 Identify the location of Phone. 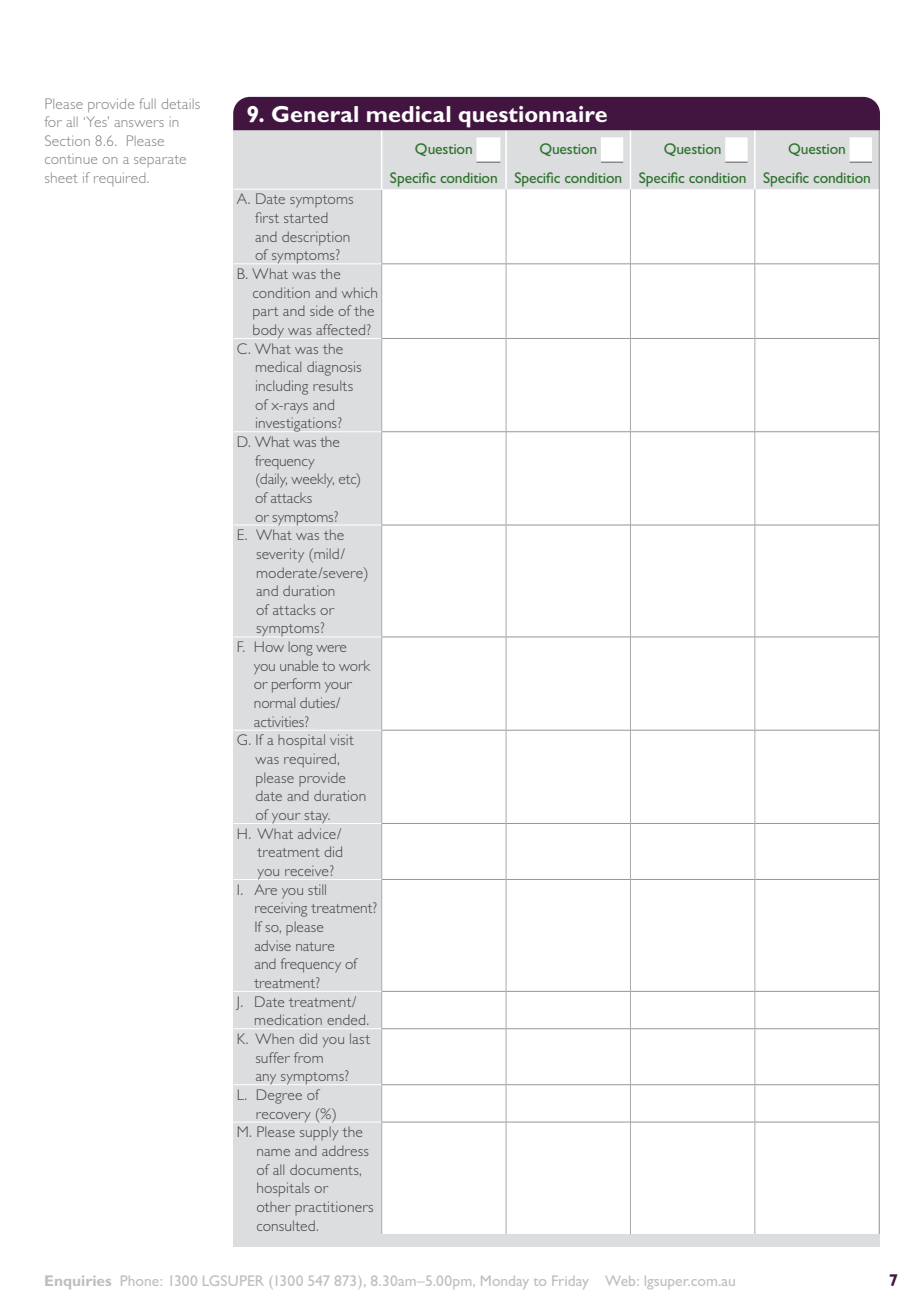
(139, 1281).
